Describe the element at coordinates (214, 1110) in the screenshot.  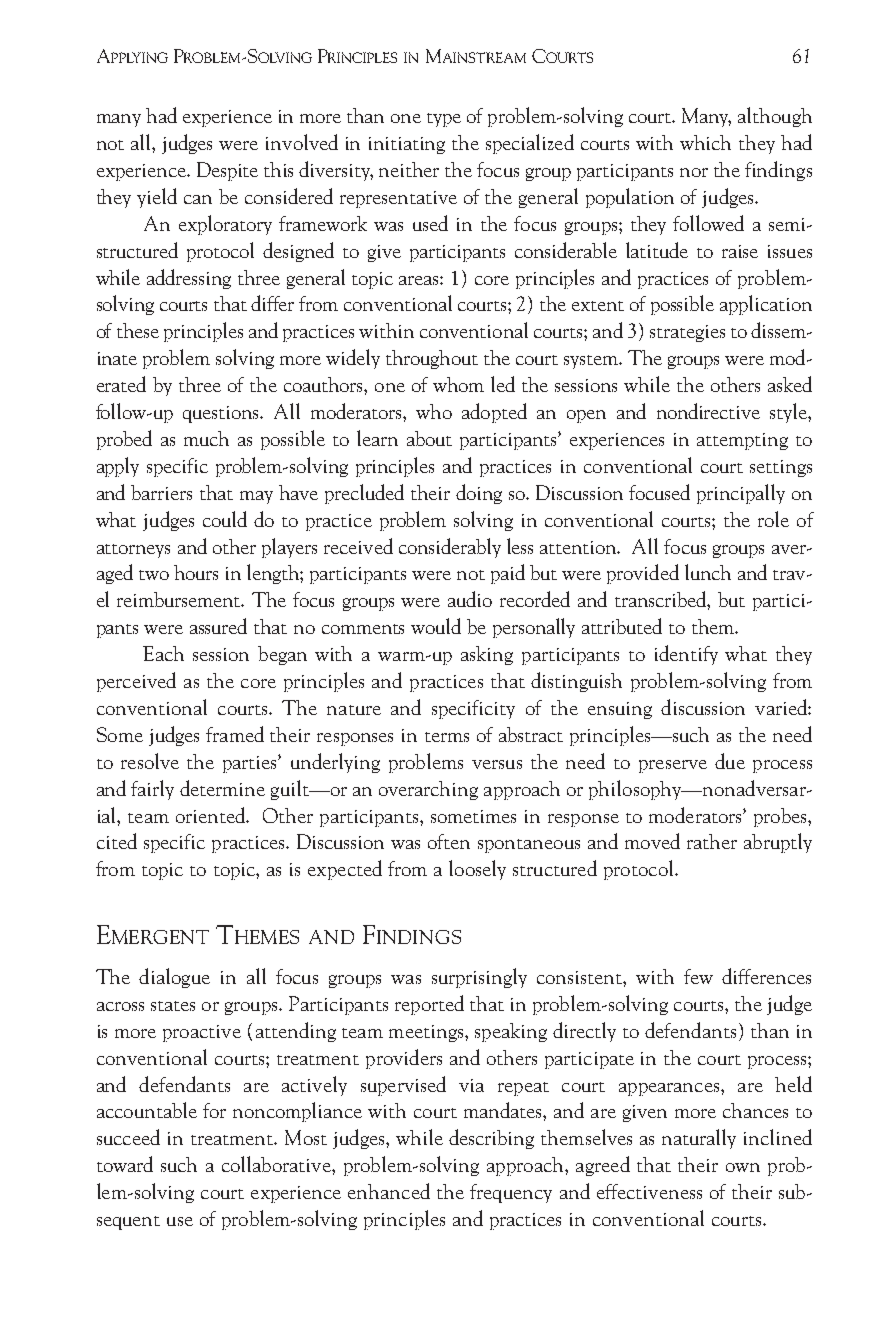
I see `for` at that location.
